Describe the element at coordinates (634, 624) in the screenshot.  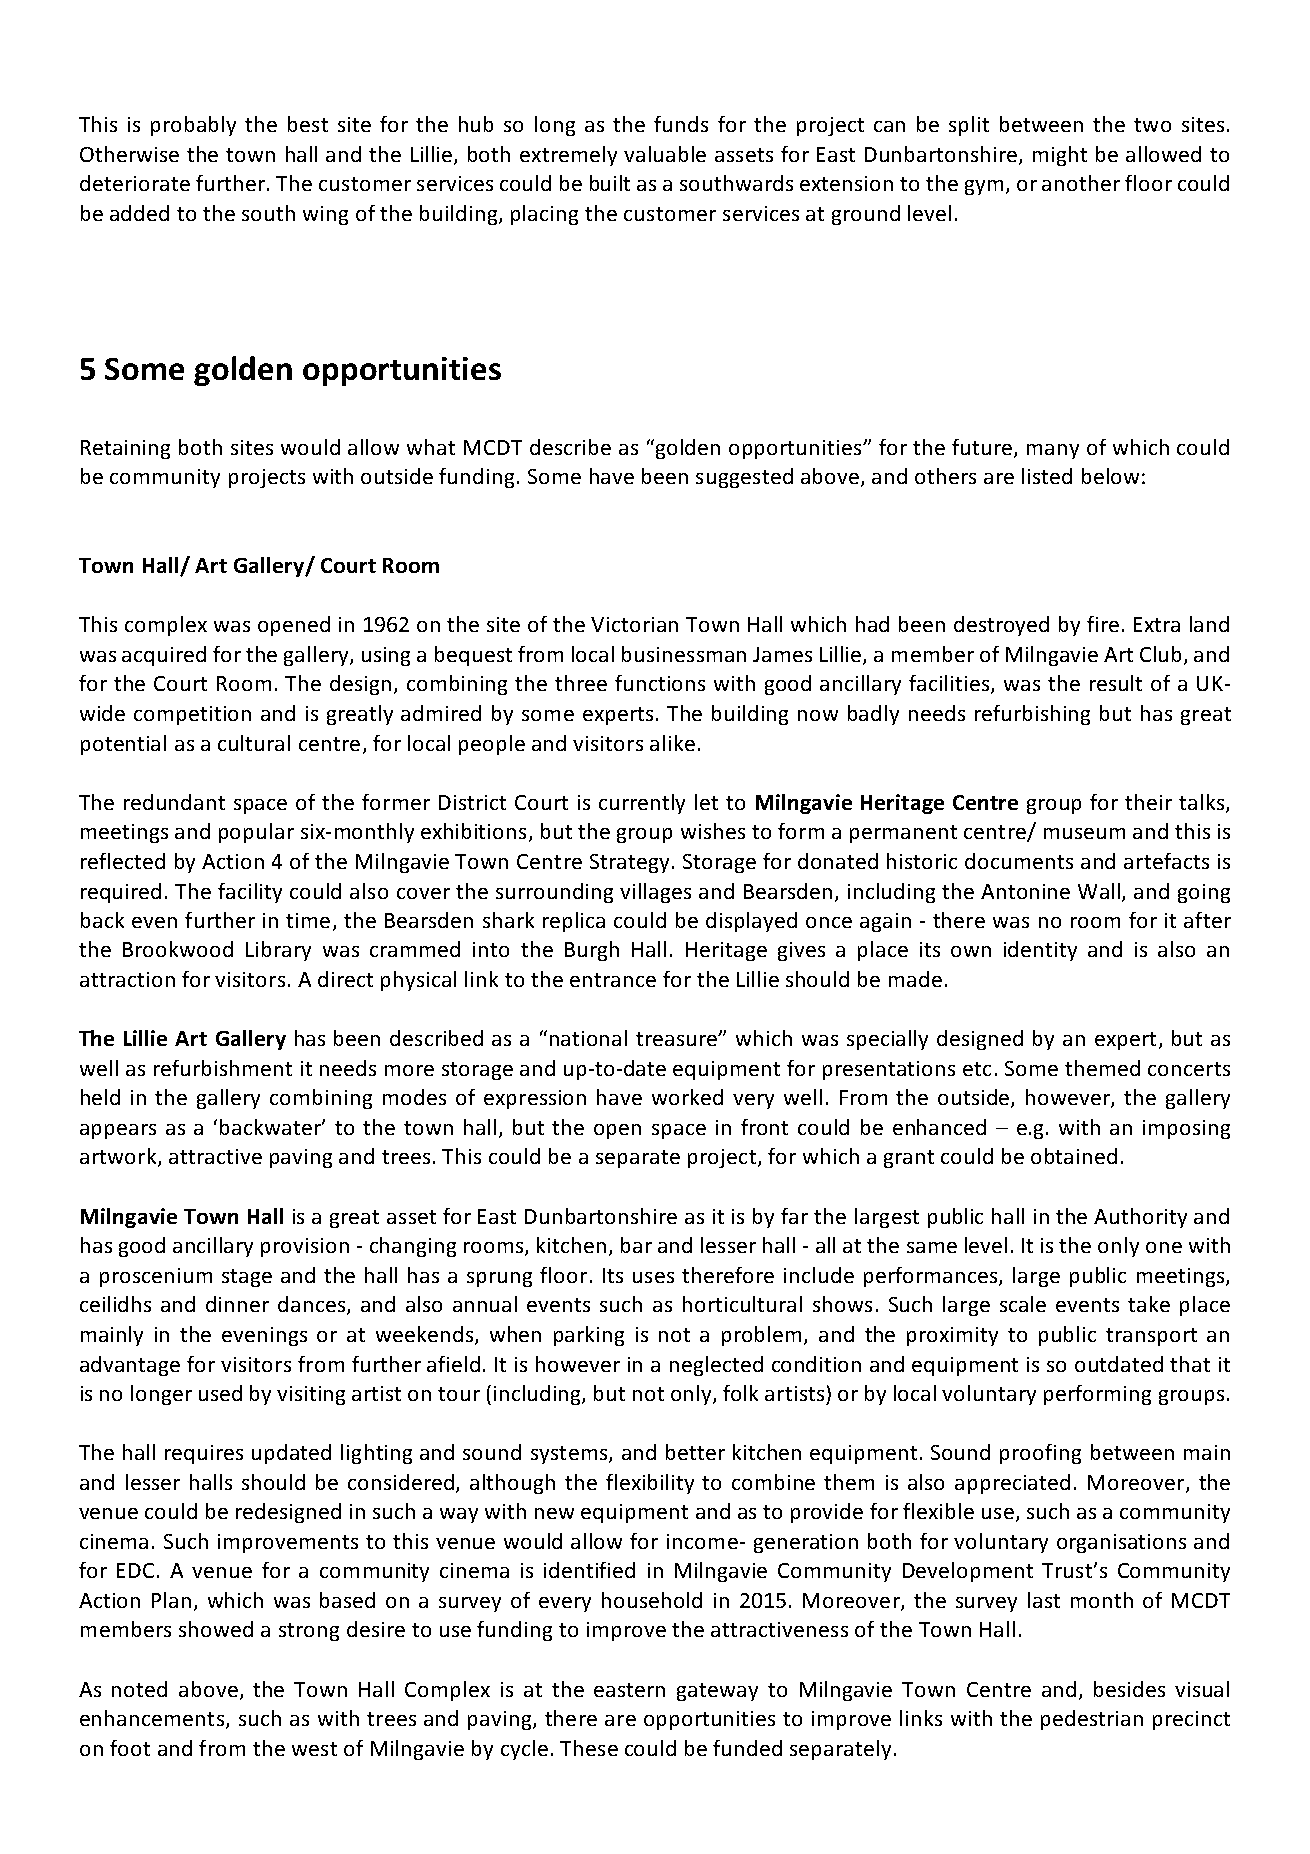
I see `Victorian` at that location.
